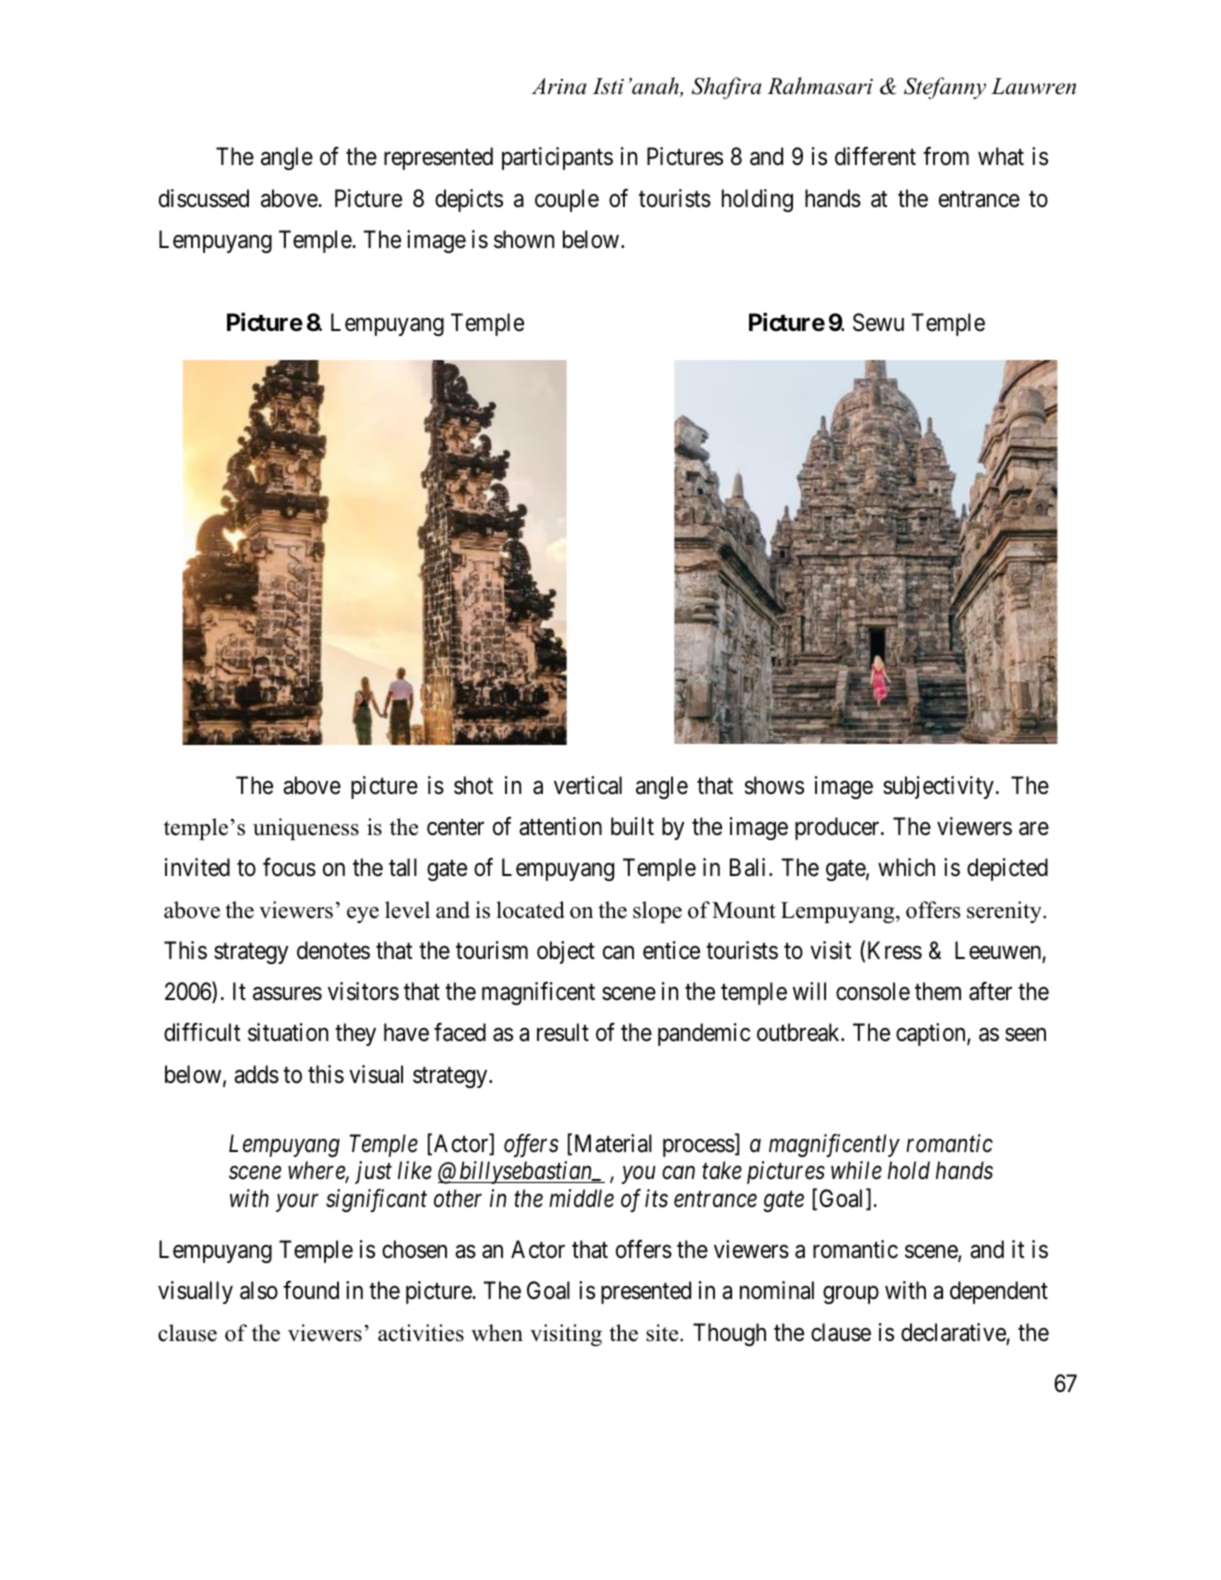  I want to click on subjectivity, so click(938, 787).
